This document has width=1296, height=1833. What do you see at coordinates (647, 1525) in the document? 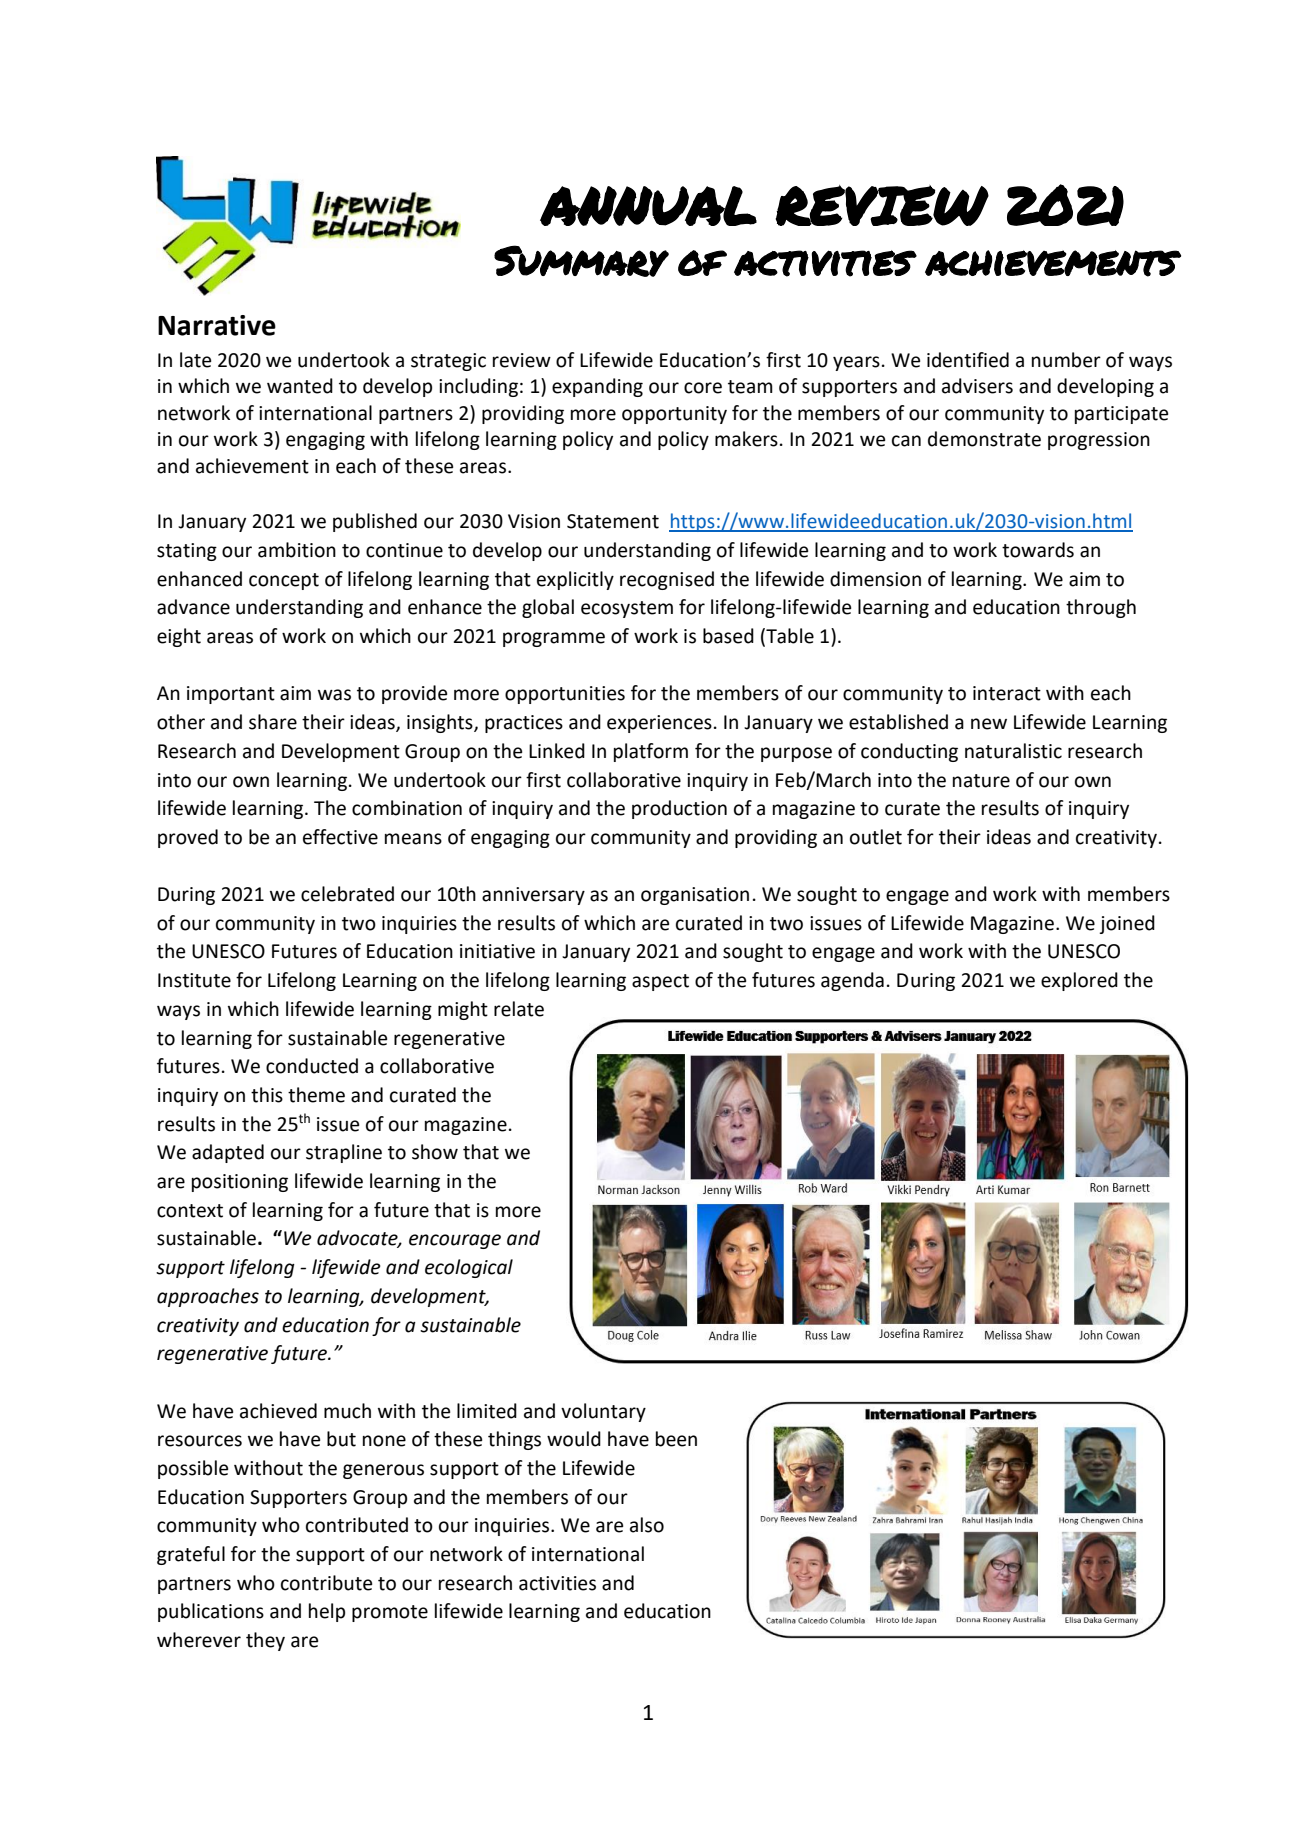
I see `also` at bounding box center [647, 1525].
